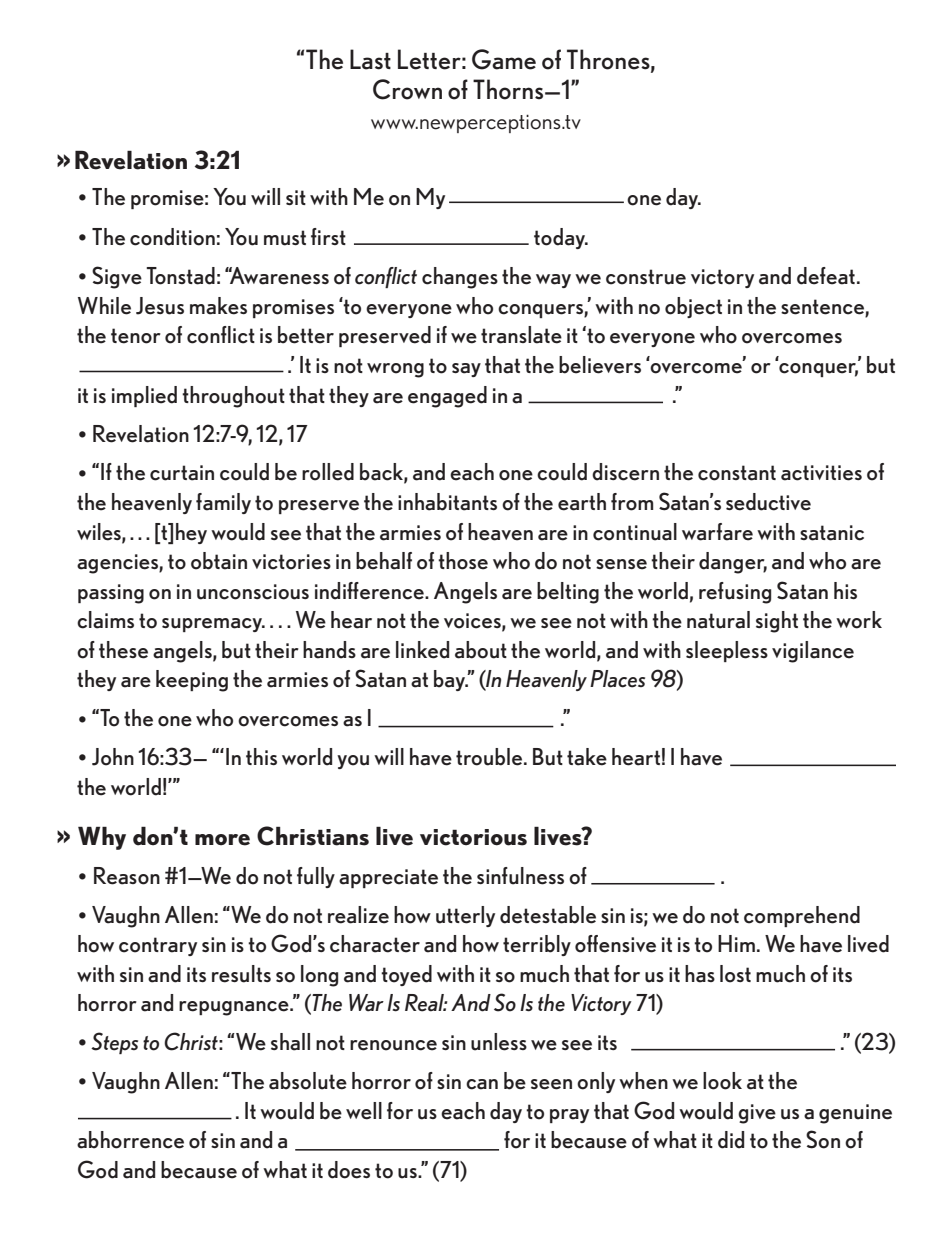 This screenshot has width=952, height=1233. I want to click on sight, so click(777, 622).
